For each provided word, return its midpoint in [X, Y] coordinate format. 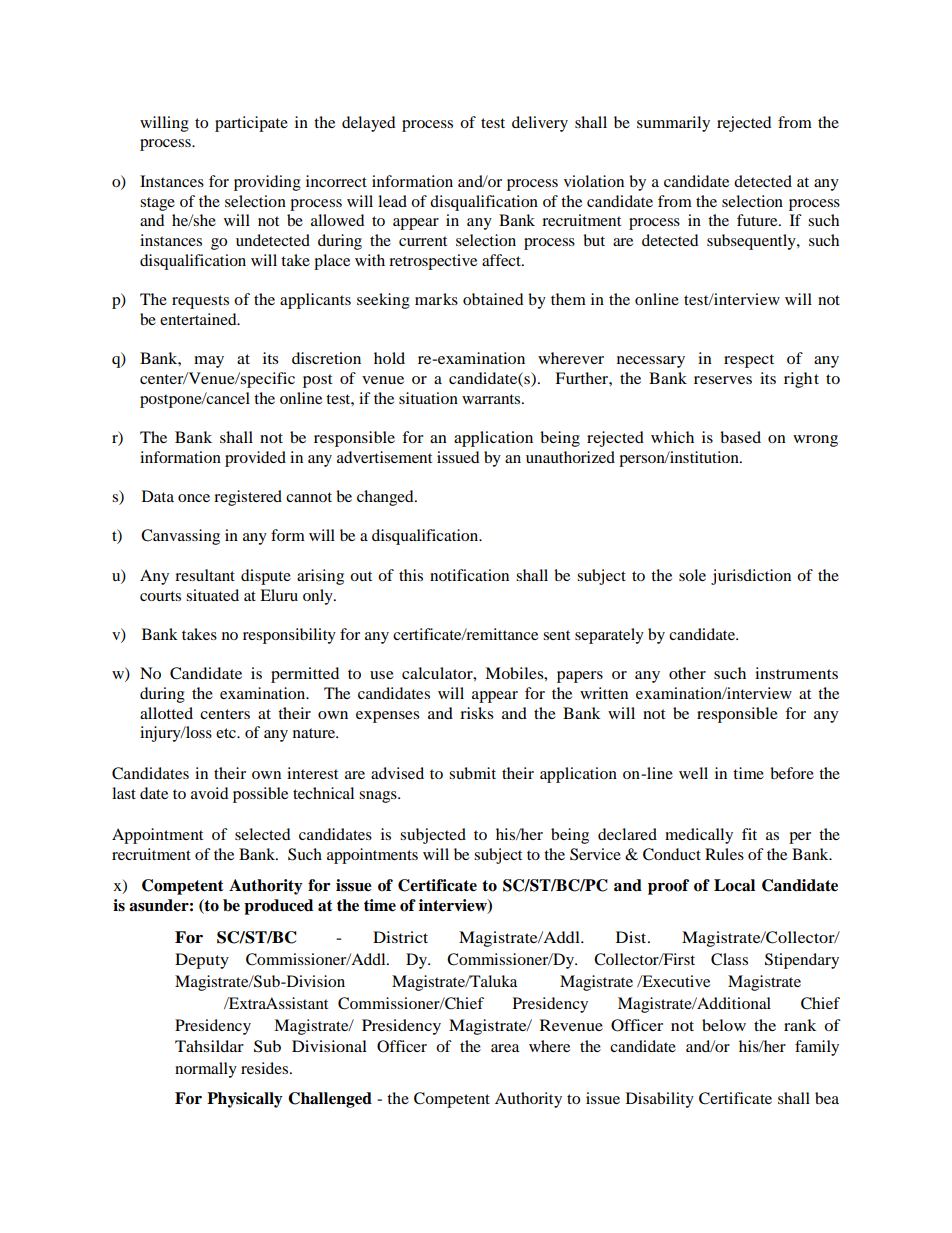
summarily [673, 124]
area [505, 1048]
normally [206, 1070]
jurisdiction [751, 577]
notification [469, 575]
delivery [540, 124]
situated [212, 595]
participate [251, 124]
